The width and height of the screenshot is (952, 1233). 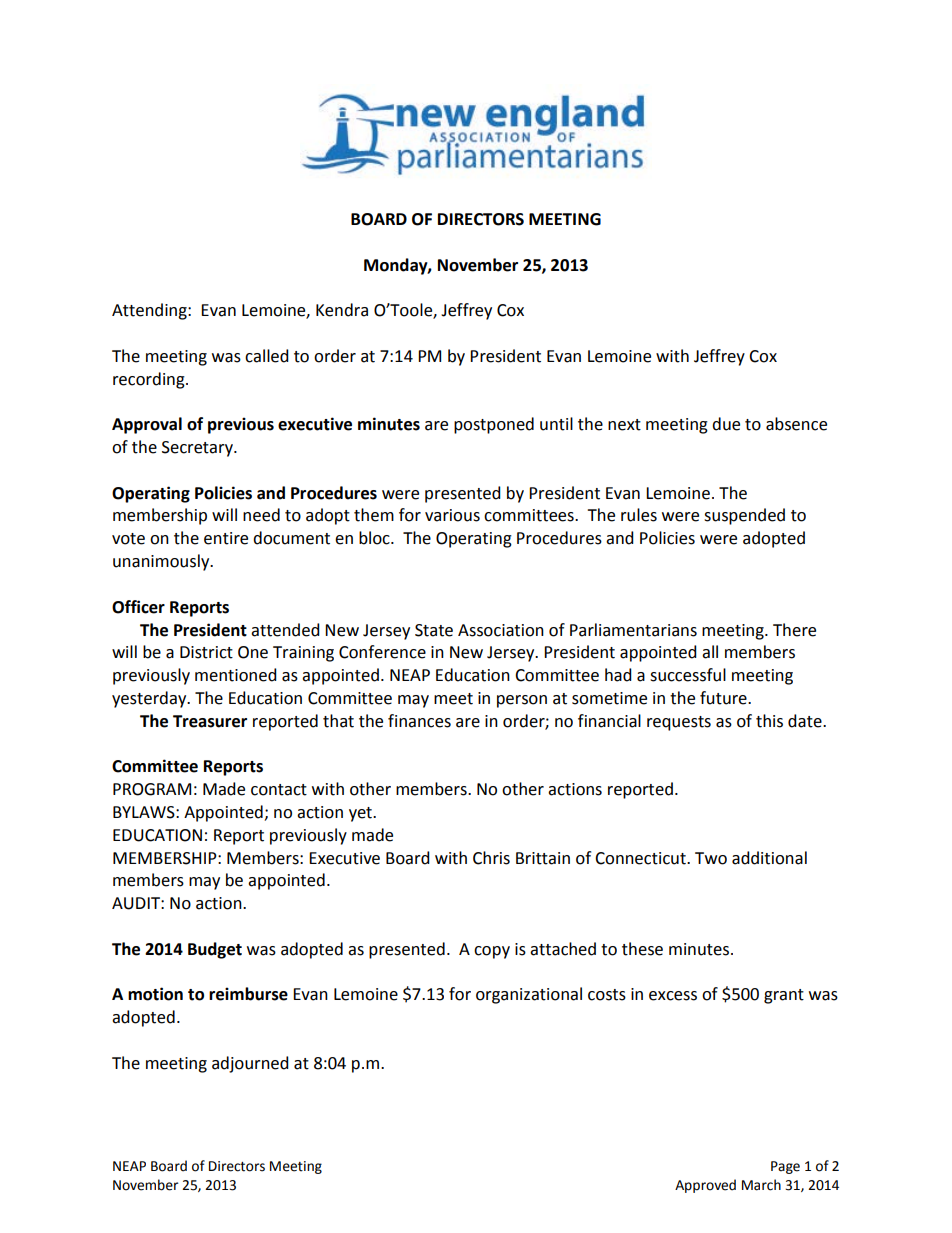 I want to click on called, so click(x=267, y=356).
